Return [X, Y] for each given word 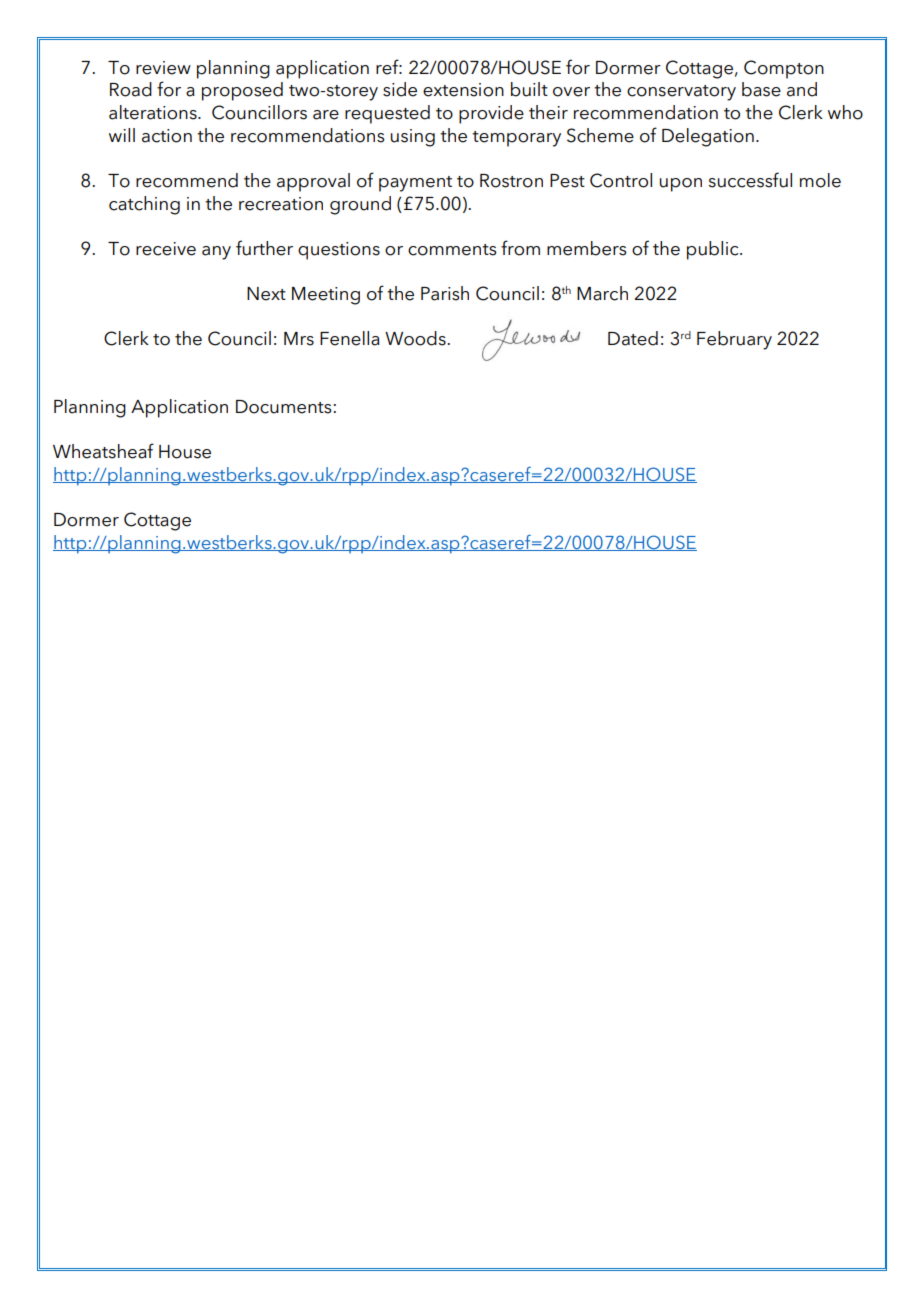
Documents [284, 407]
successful [750, 180]
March [602, 293]
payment [415, 184]
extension [463, 90]
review [163, 68]
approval [313, 182]
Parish [445, 293]
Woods [416, 338]
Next [266, 294]
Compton [784, 69]
